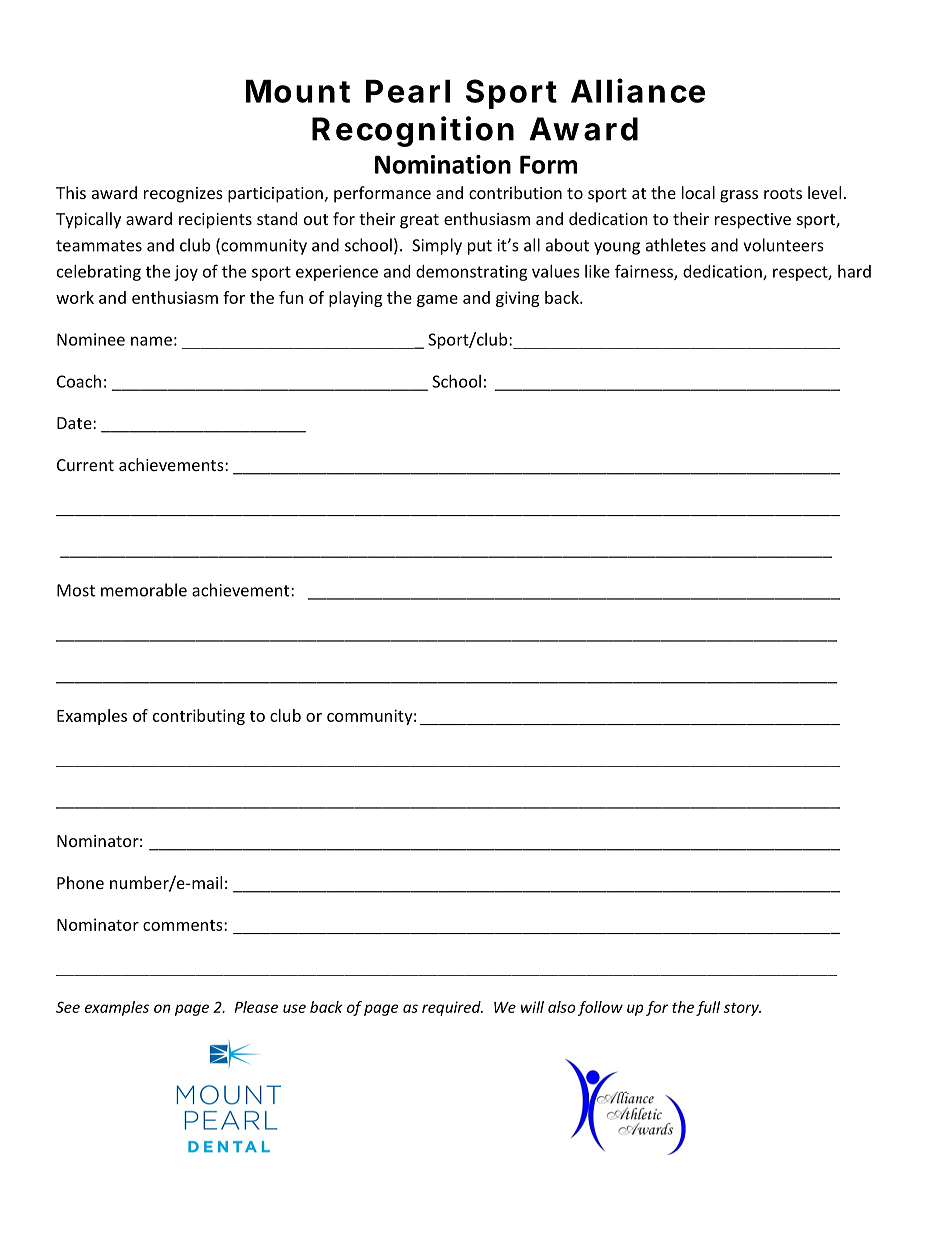 This screenshot has width=952, height=1233. What do you see at coordinates (151, 341) in the screenshot?
I see `name` at bounding box center [151, 341].
